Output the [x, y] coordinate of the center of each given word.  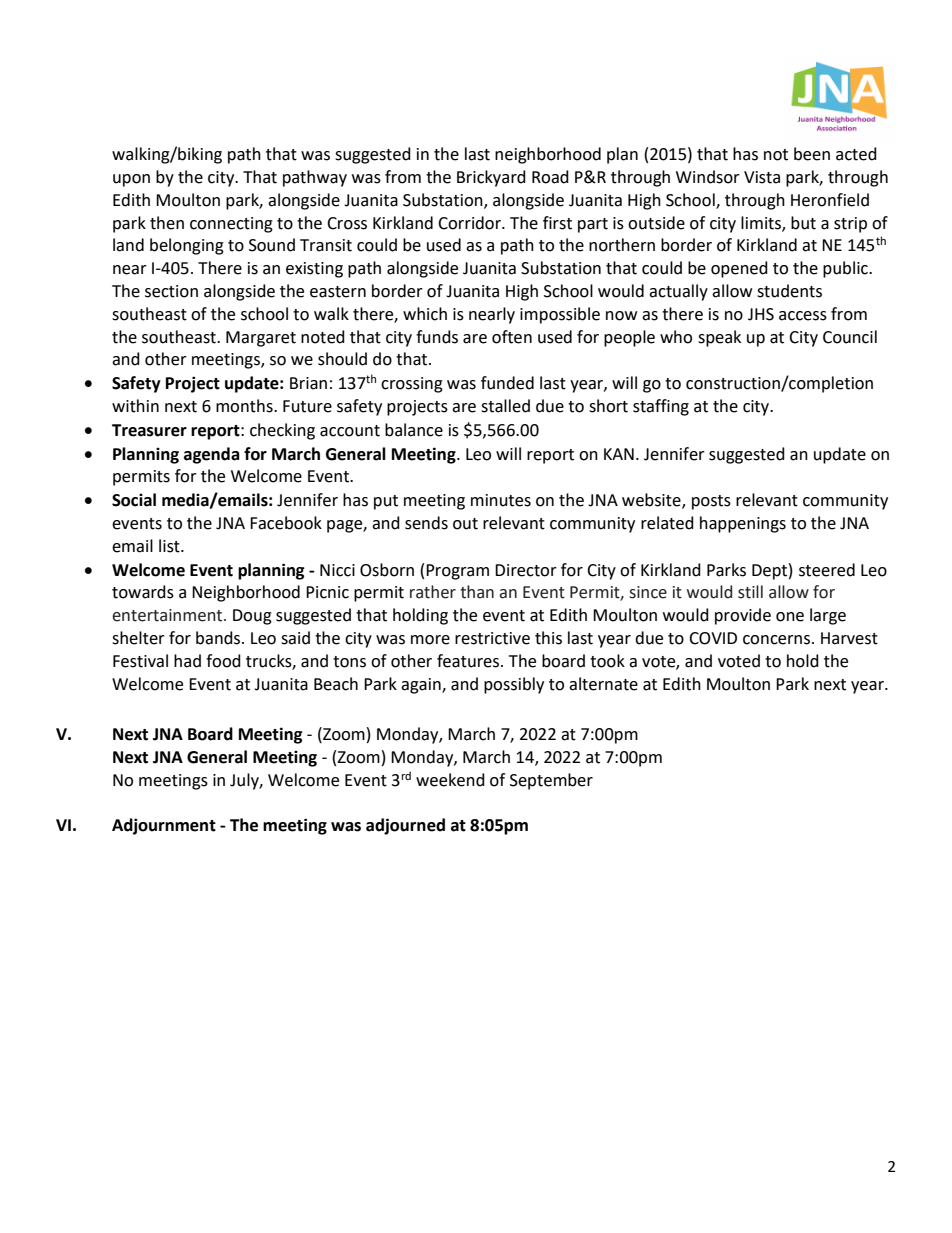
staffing [661, 407]
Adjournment [164, 826]
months [245, 406]
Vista [762, 177]
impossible [560, 315]
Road [550, 177]
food [223, 661]
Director [526, 570]
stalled [505, 406]
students [789, 291]
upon [131, 180]
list [170, 546]
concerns [776, 640]
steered [827, 570]
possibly [514, 685]
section [171, 291]
